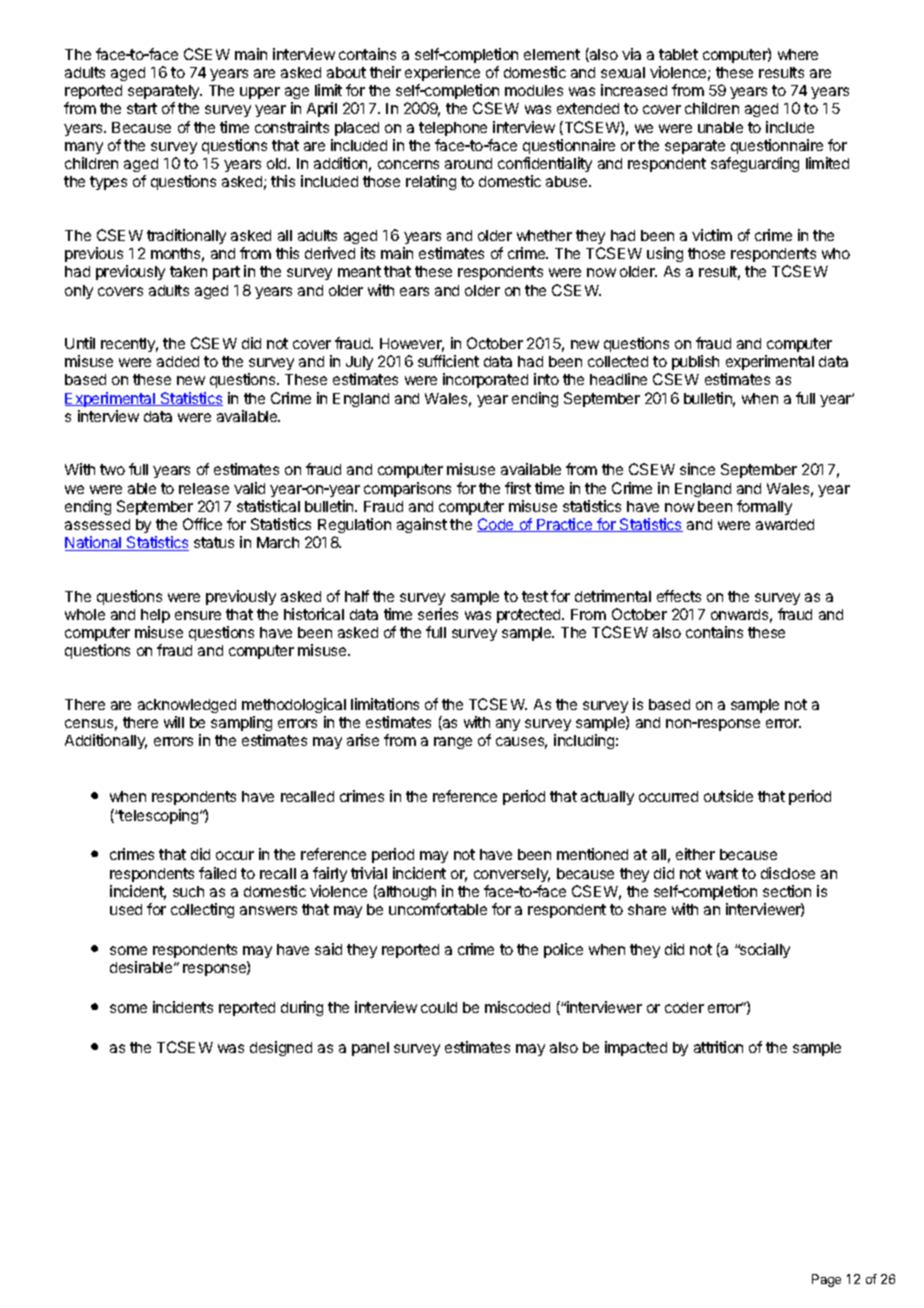 This image has height=1308, width=924. I want to click on acknowledged, so click(187, 706).
